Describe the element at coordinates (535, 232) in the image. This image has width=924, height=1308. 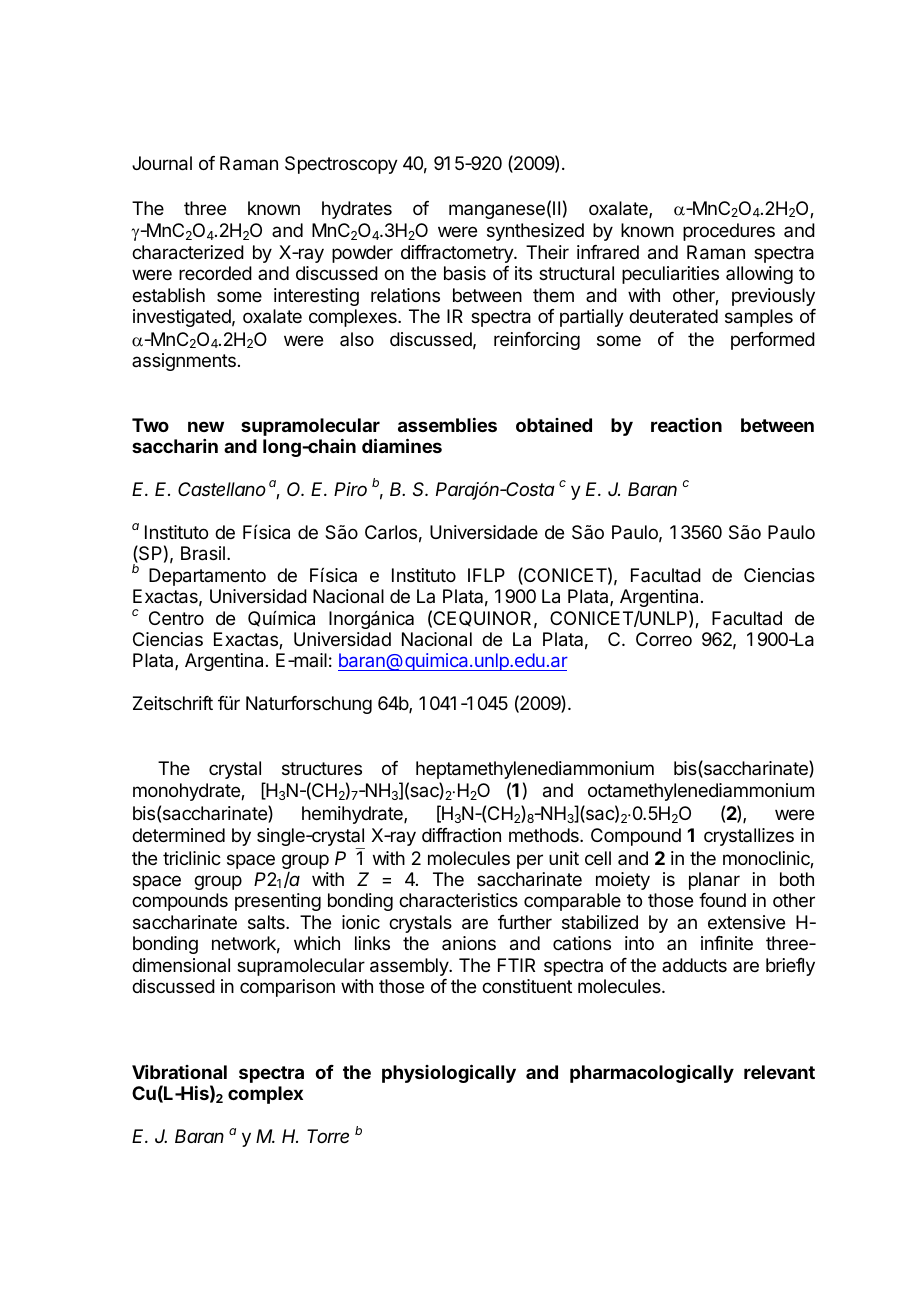
I see `synthesized` at that location.
